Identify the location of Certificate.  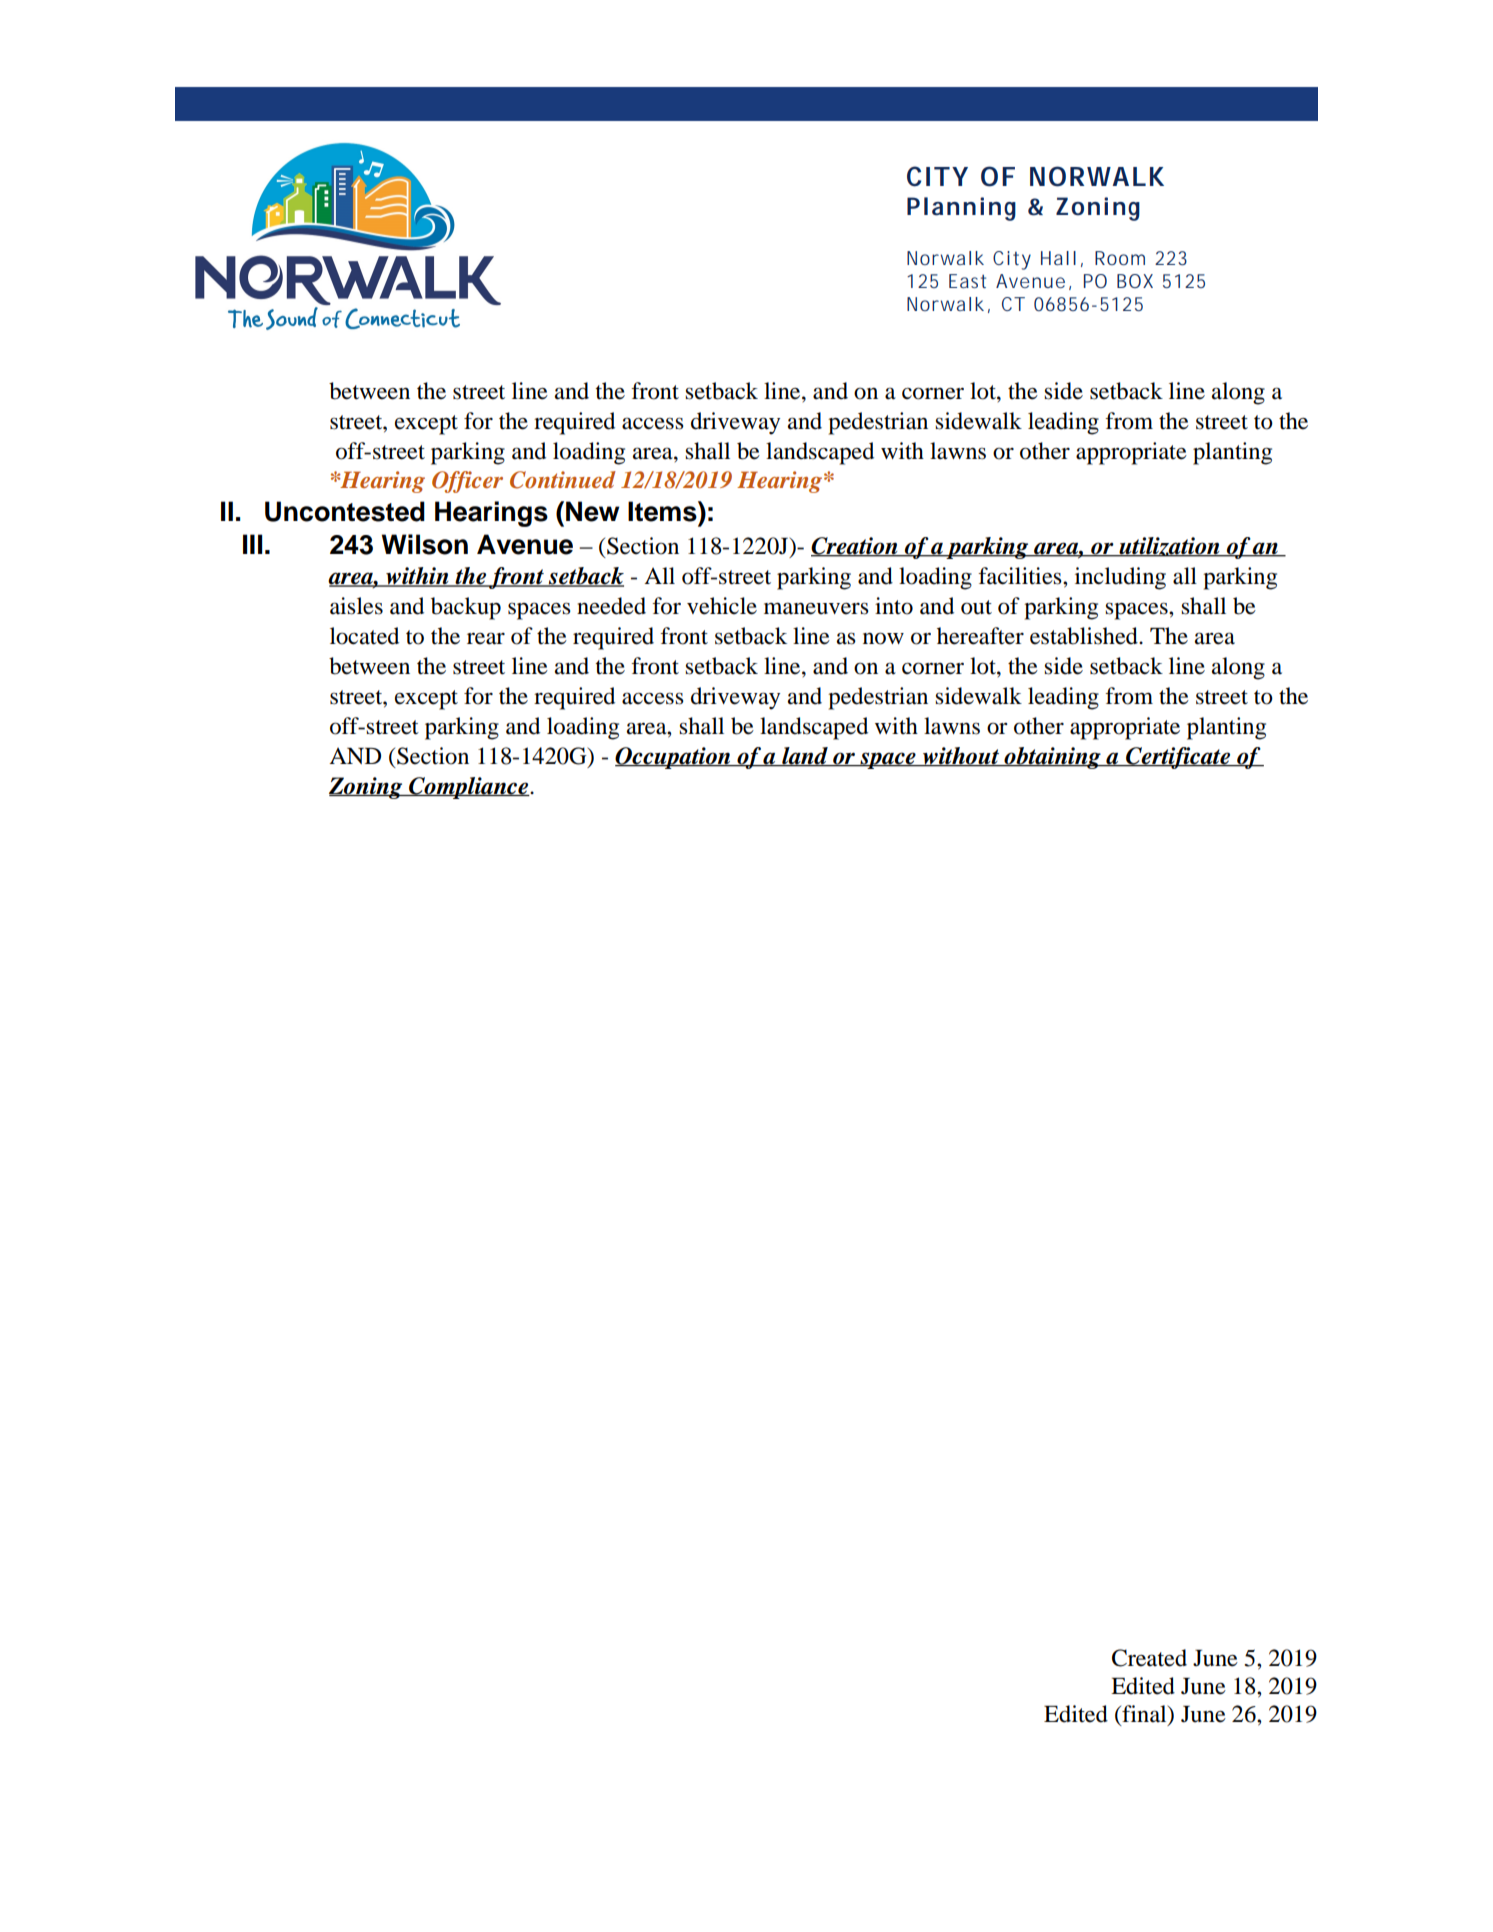
(1178, 758).
